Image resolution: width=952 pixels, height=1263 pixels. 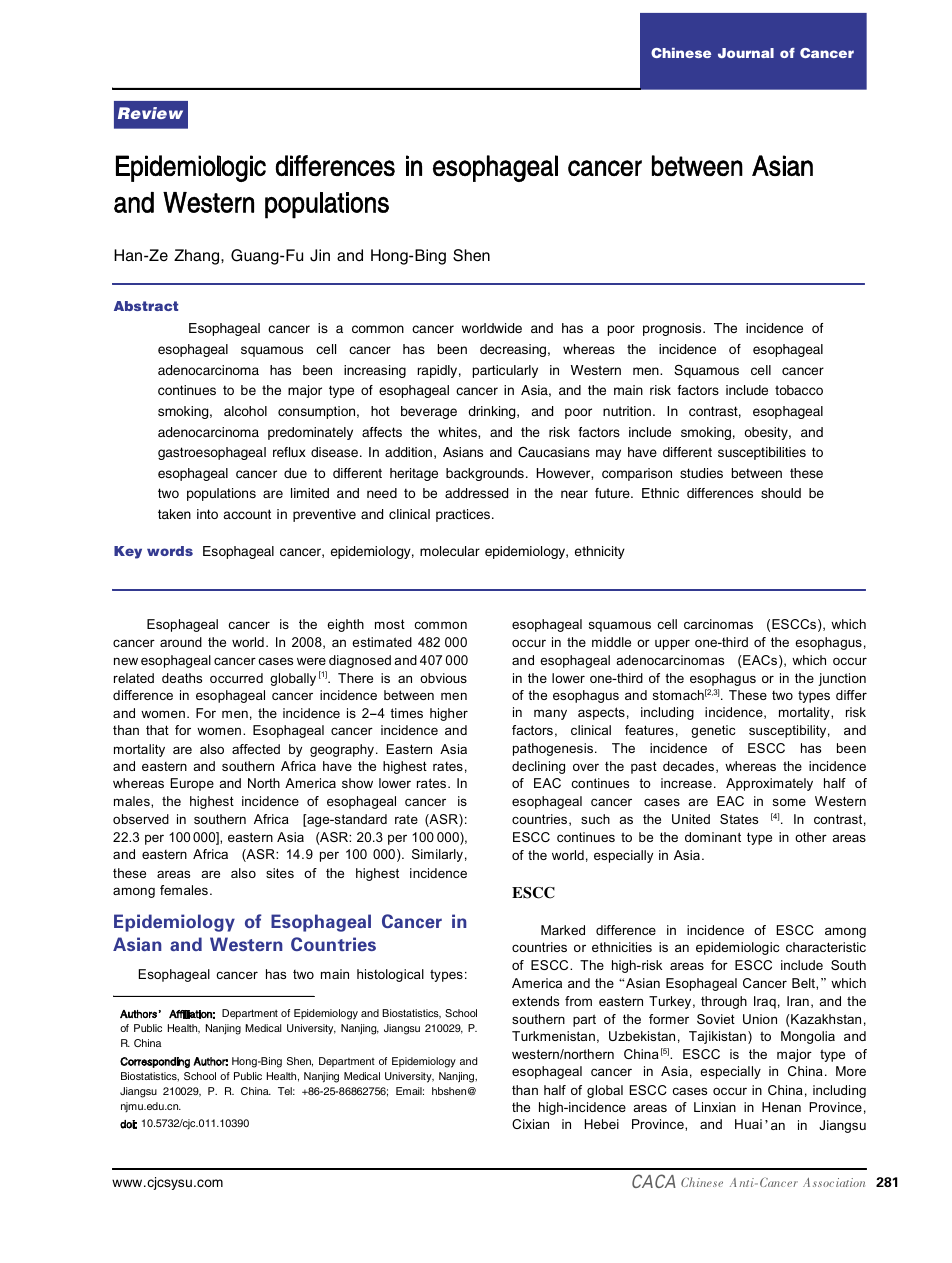 I want to click on upper, so click(x=672, y=644).
